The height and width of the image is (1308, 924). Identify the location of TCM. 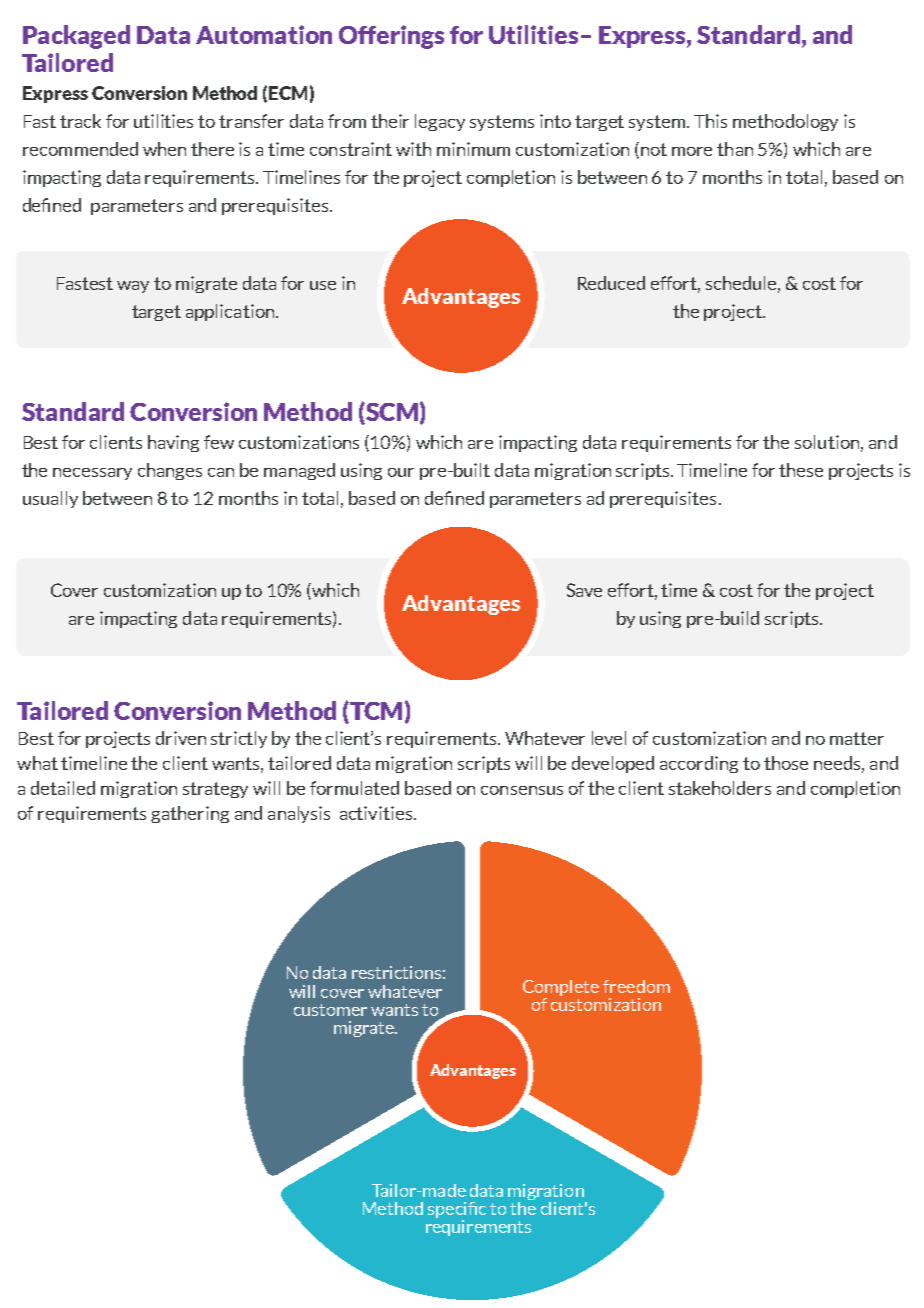
(375, 712).
